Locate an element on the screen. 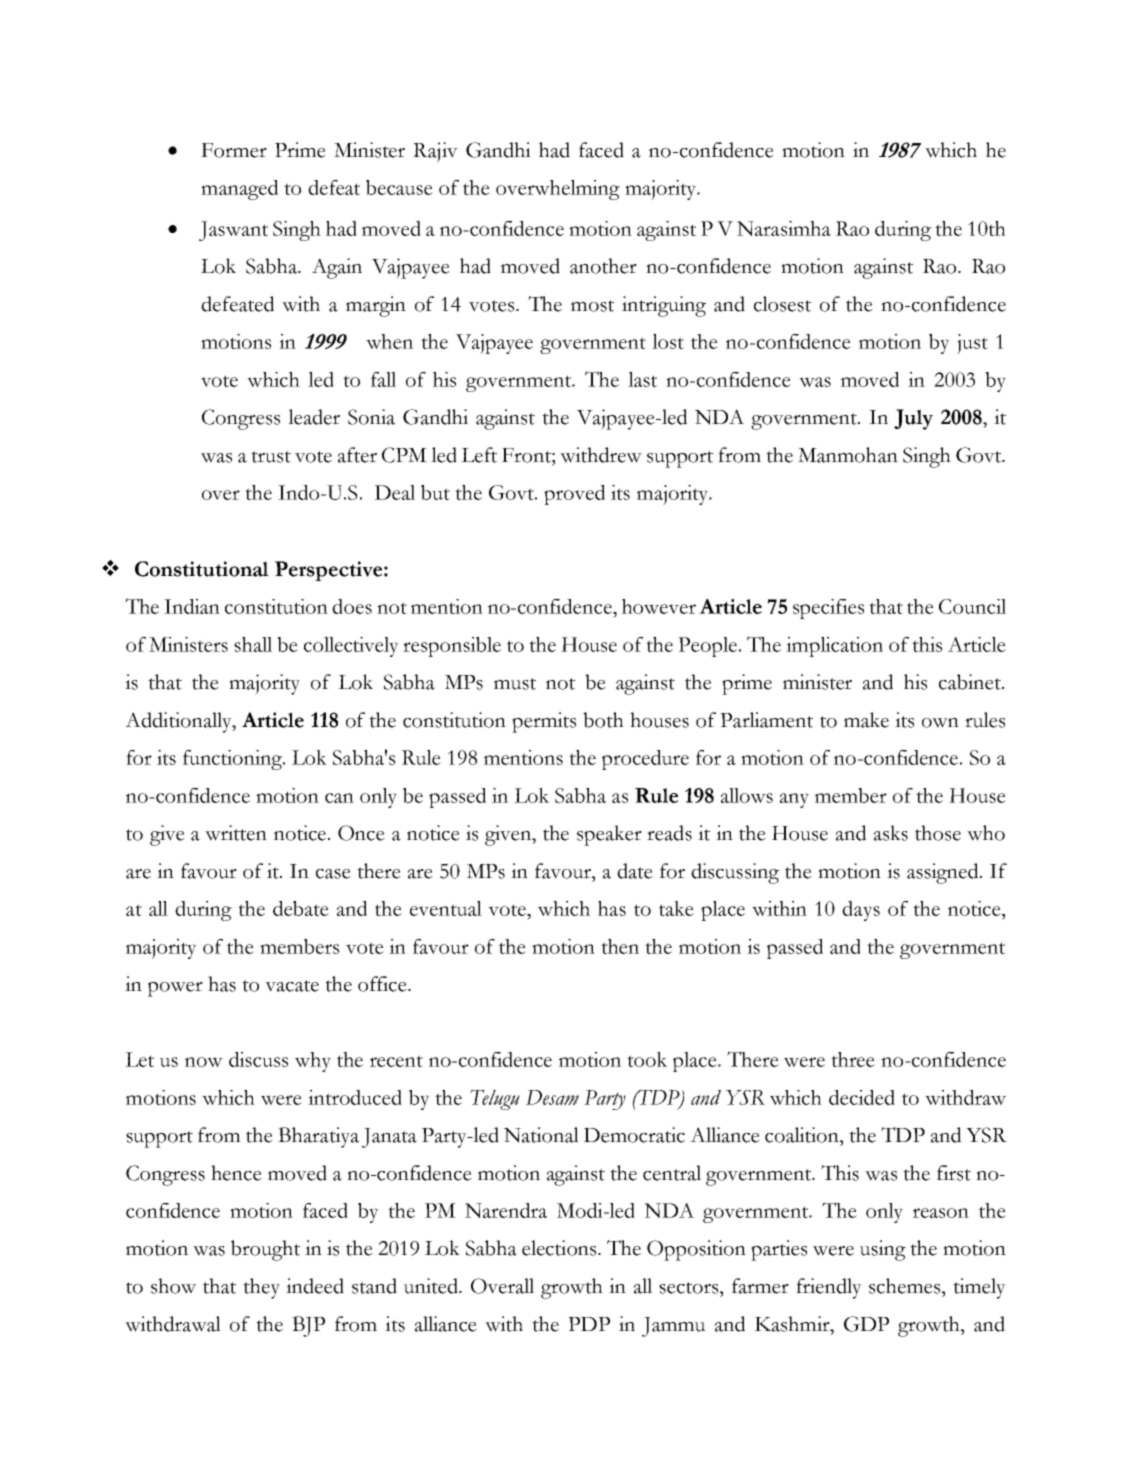 The width and height of the screenshot is (1140, 1476). another is located at coordinates (603, 266).
